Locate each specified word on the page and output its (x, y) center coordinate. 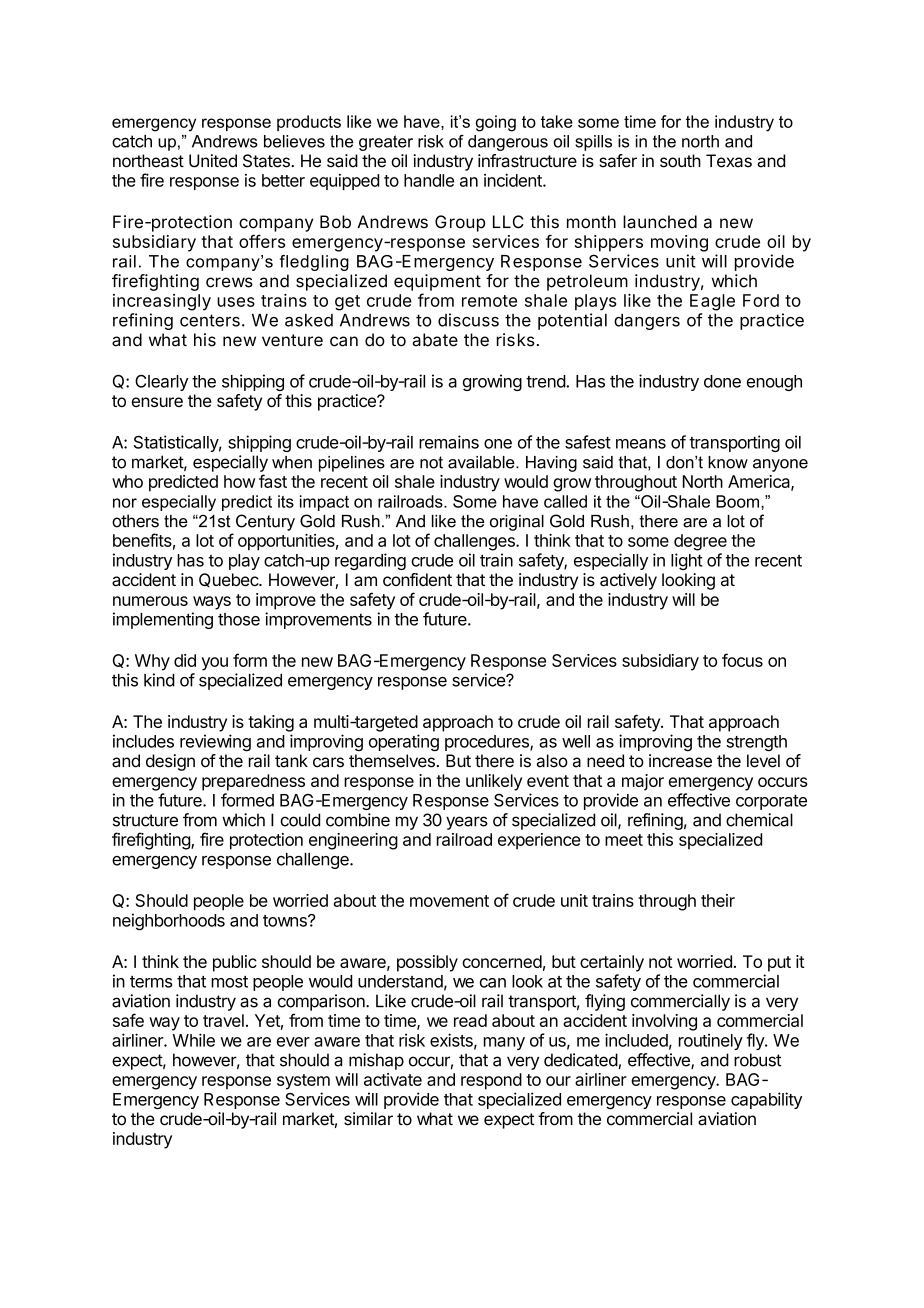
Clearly (161, 383)
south (680, 161)
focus (742, 660)
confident (417, 579)
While (194, 1040)
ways (212, 603)
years (467, 823)
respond (491, 1081)
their (718, 900)
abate (435, 340)
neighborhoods (169, 921)
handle (429, 180)
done (722, 381)
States (267, 161)
